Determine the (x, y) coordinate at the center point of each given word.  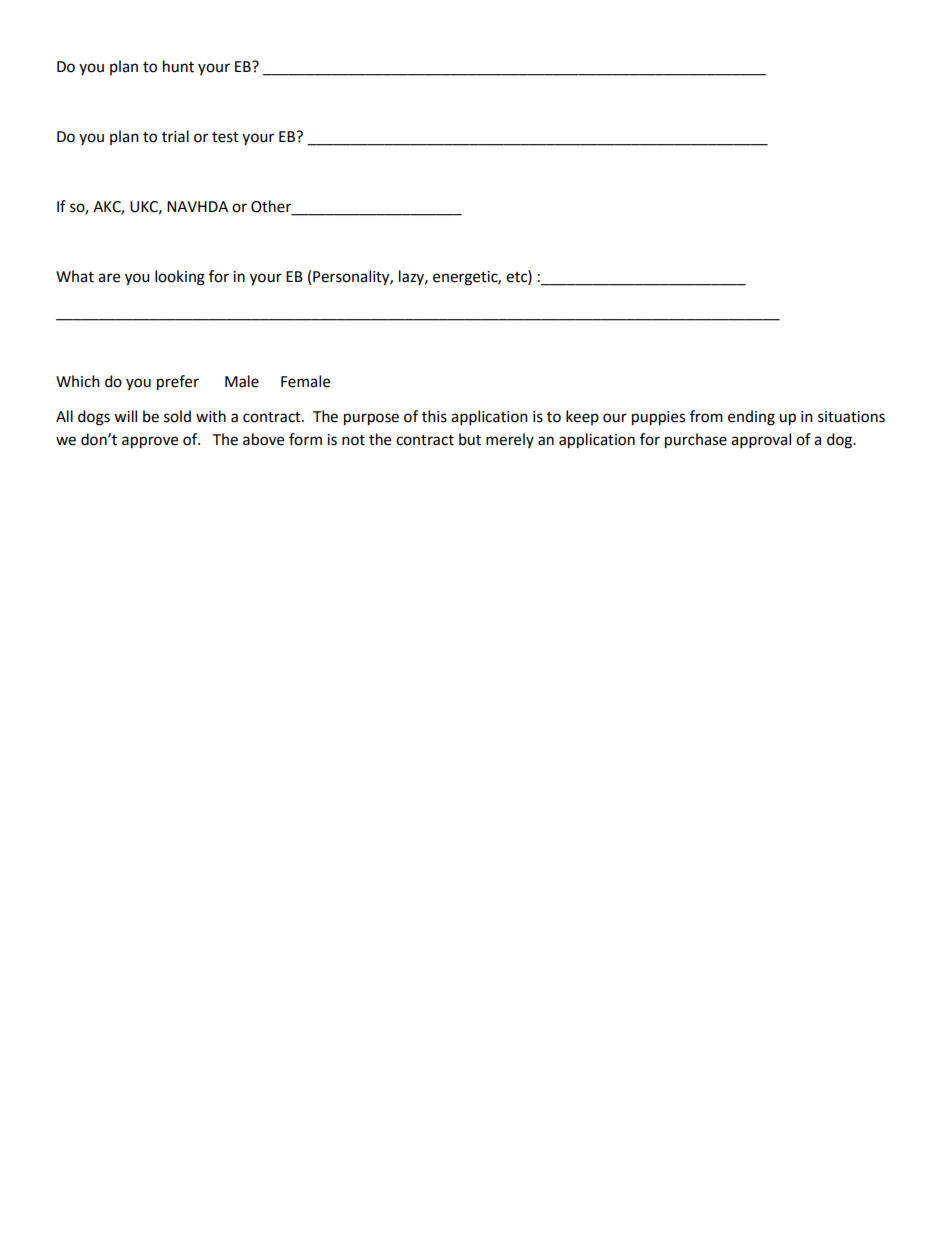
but (470, 439)
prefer (178, 383)
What (75, 276)
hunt (178, 66)
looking (180, 278)
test (225, 137)
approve (150, 442)
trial (175, 136)
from (706, 416)
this (434, 416)
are (109, 278)
